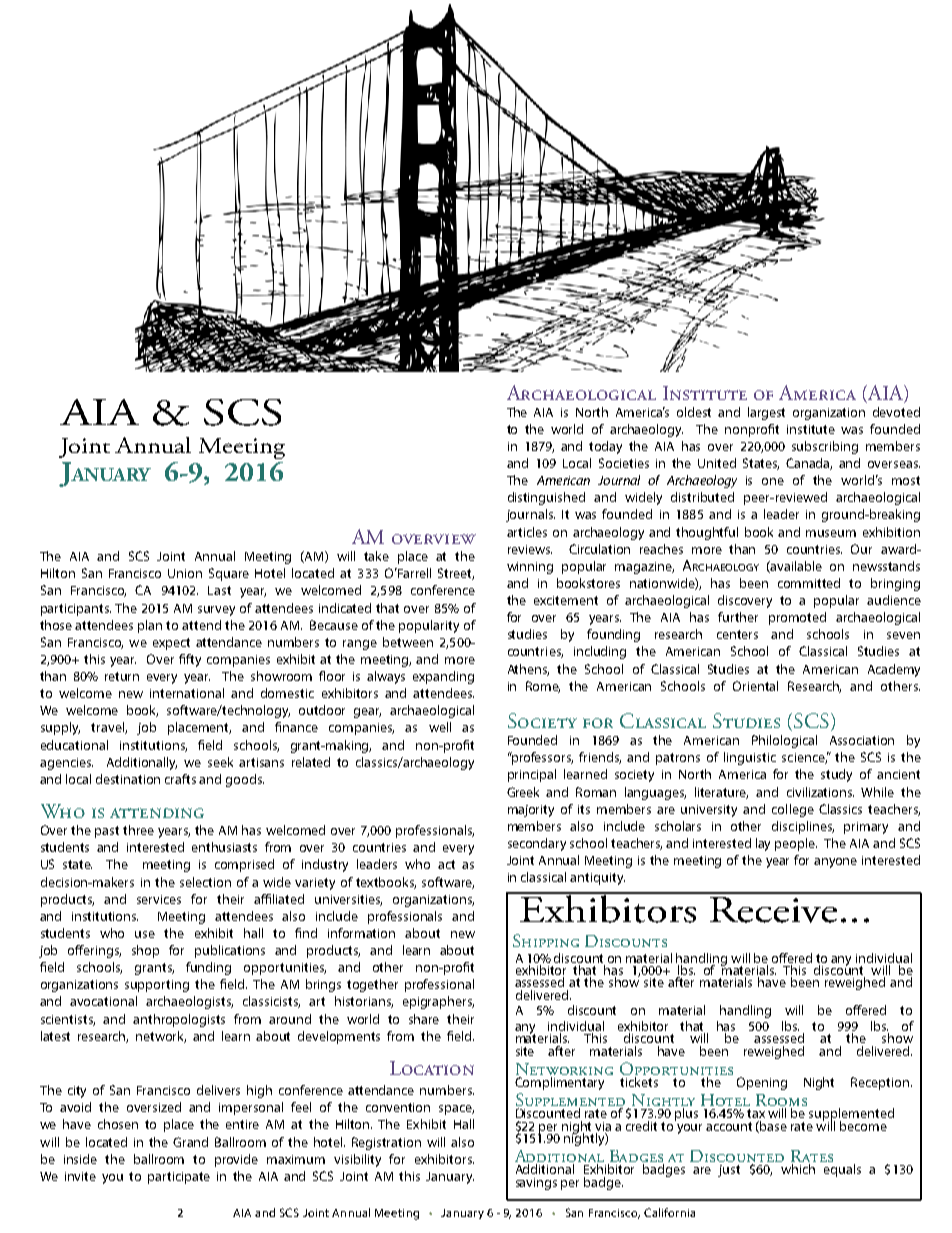 This image has height=1233, width=952. Describe the element at coordinates (179, 1178) in the image. I see `participate` at that location.
